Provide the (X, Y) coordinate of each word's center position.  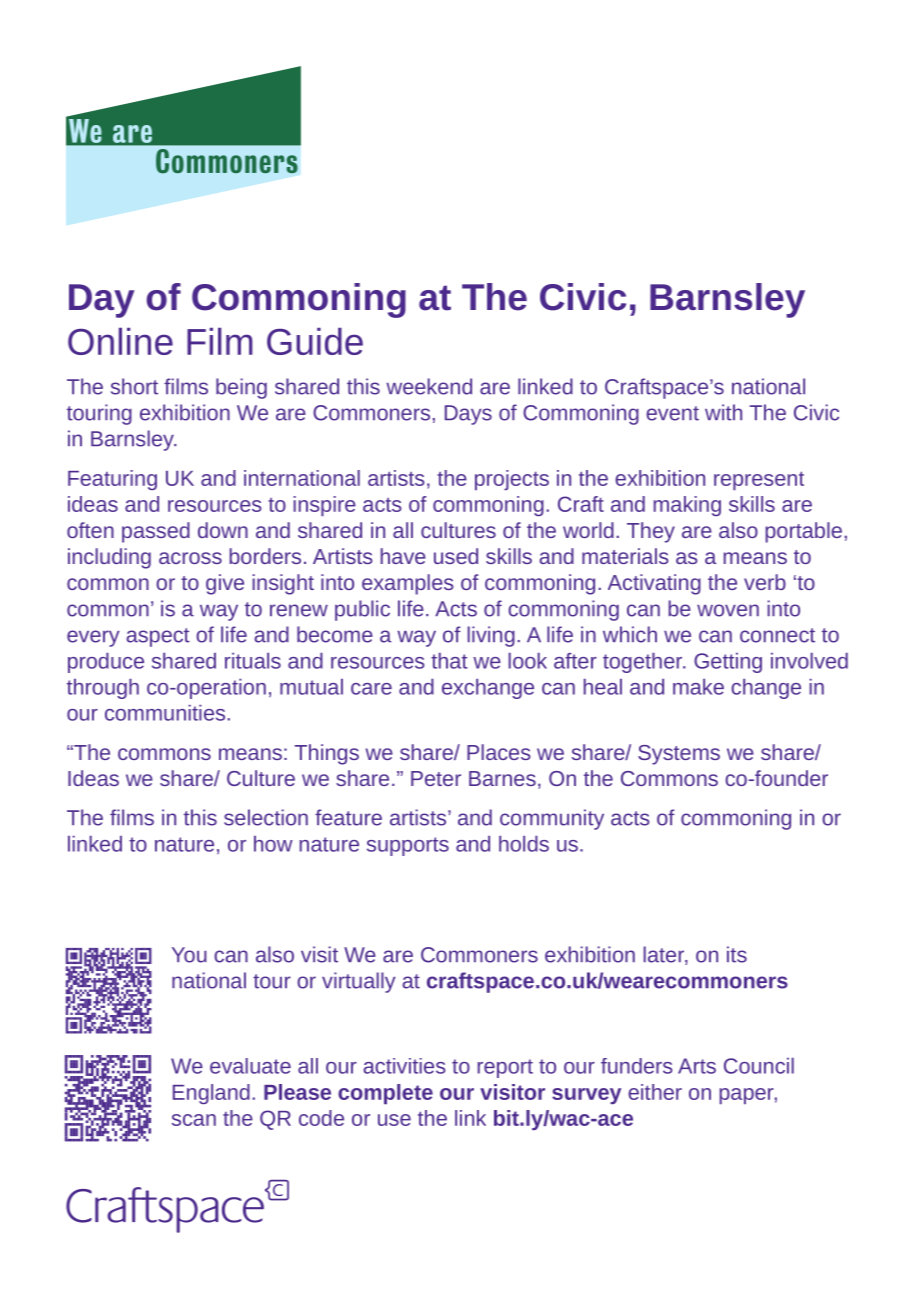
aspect (158, 637)
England (211, 1094)
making (687, 506)
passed (156, 532)
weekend (429, 386)
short (134, 386)
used (456, 556)
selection (266, 817)
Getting (728, 663)
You (189, 955)
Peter (436, 778)
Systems (679, 755)
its (737, 954)
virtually (359, 982)
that (449, 661)
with (723, 412)
